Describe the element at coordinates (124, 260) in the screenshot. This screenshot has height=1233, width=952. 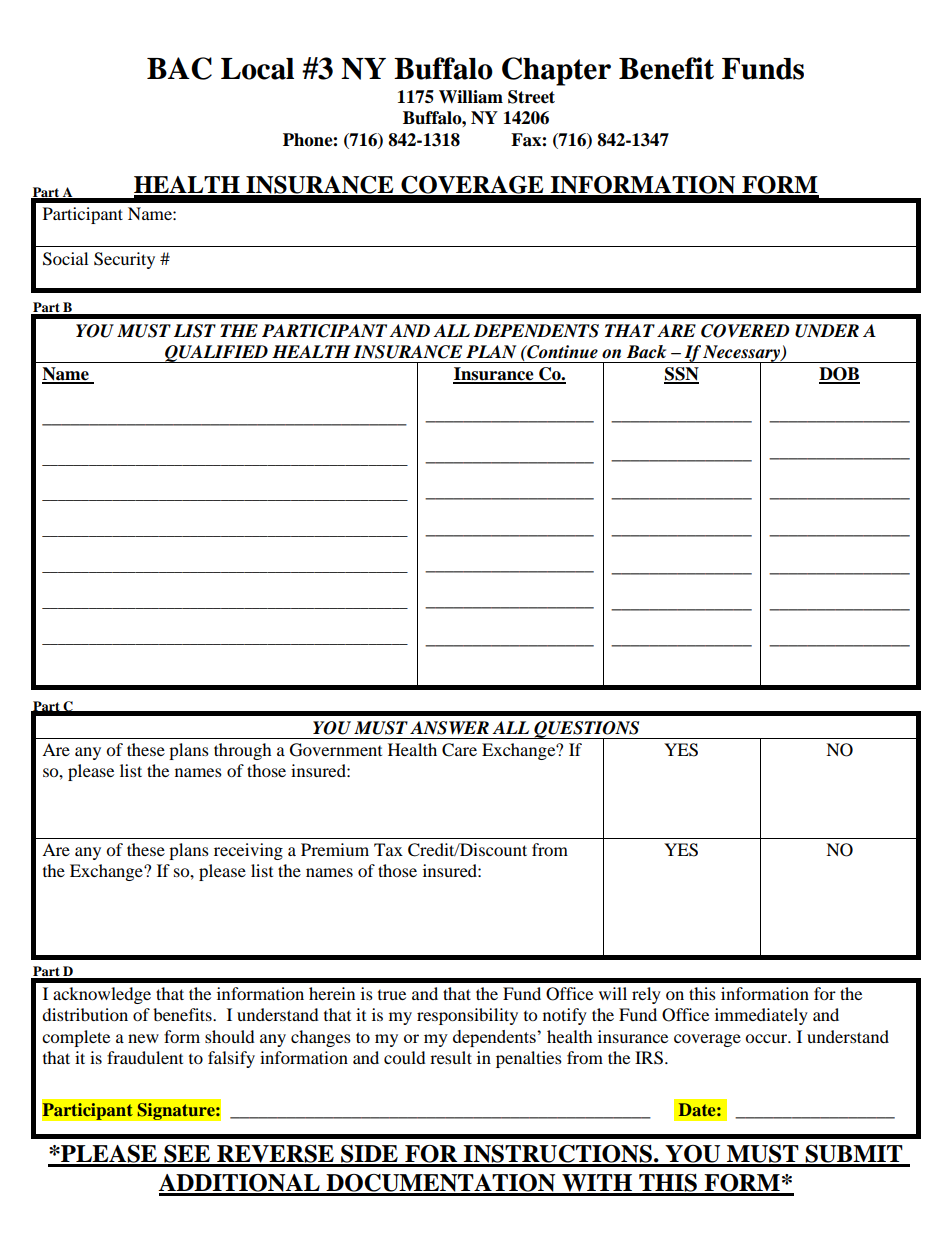
I see `Security` at that location.
